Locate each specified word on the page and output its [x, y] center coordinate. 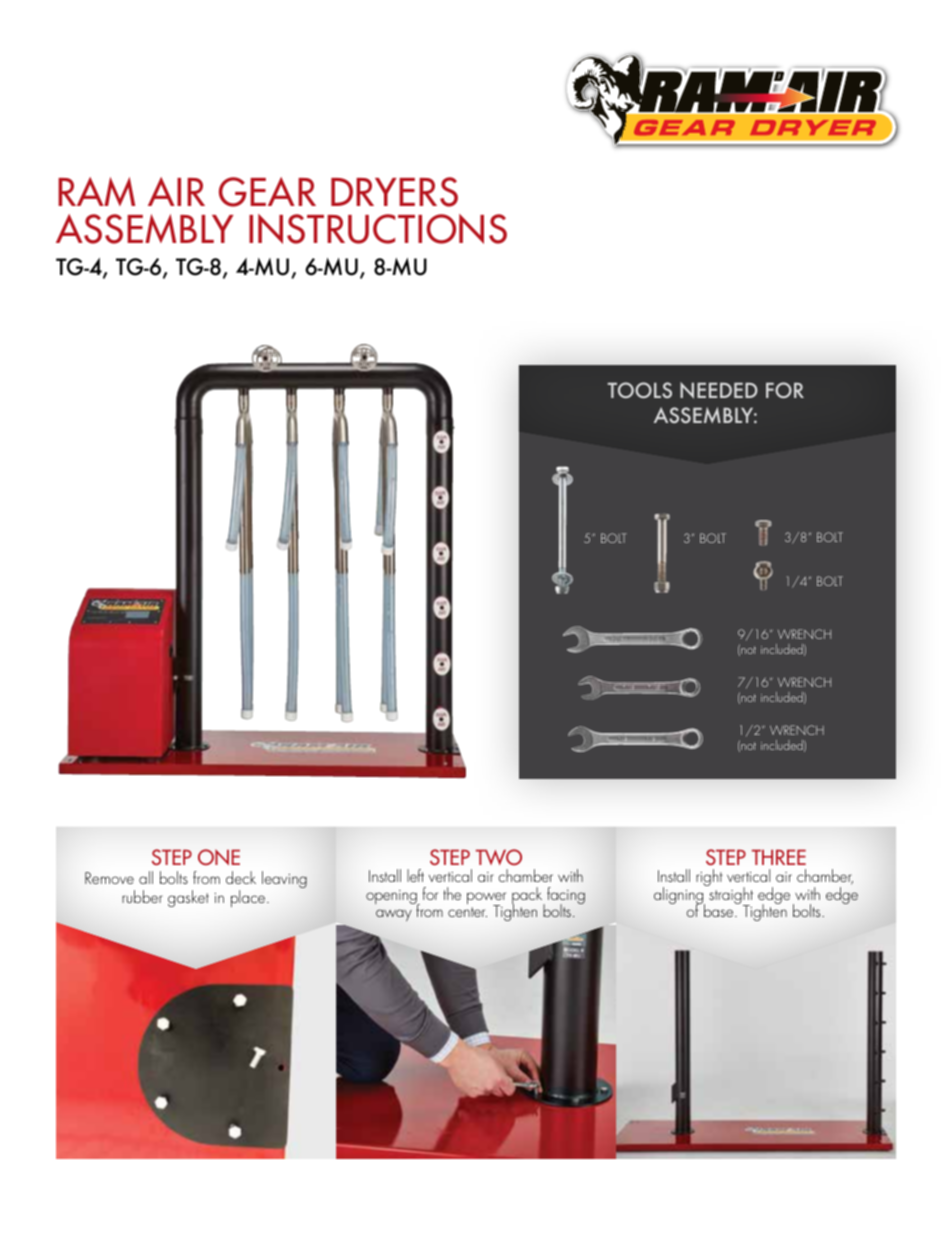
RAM [96, 191]
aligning [680, 896]
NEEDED [719, 390]
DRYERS [394, 192]
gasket [188, 898]
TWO [499, 857]
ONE [219, 857]
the [452, 893]
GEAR [267, 192]
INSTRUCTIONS [378, 229]
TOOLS [640, 390]
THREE [779, 857]
